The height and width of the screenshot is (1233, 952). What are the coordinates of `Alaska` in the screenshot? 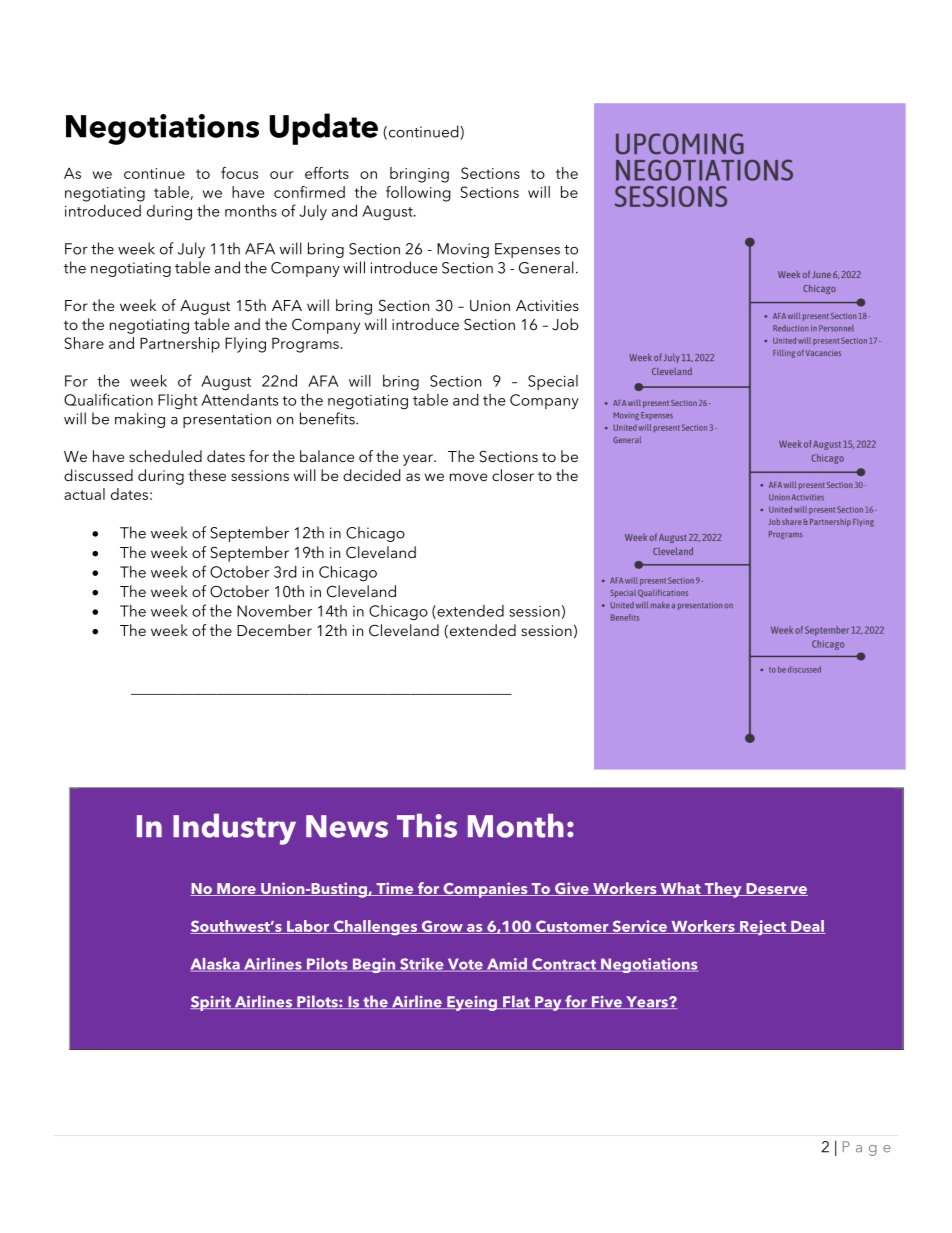 It's located at (216, 965).
